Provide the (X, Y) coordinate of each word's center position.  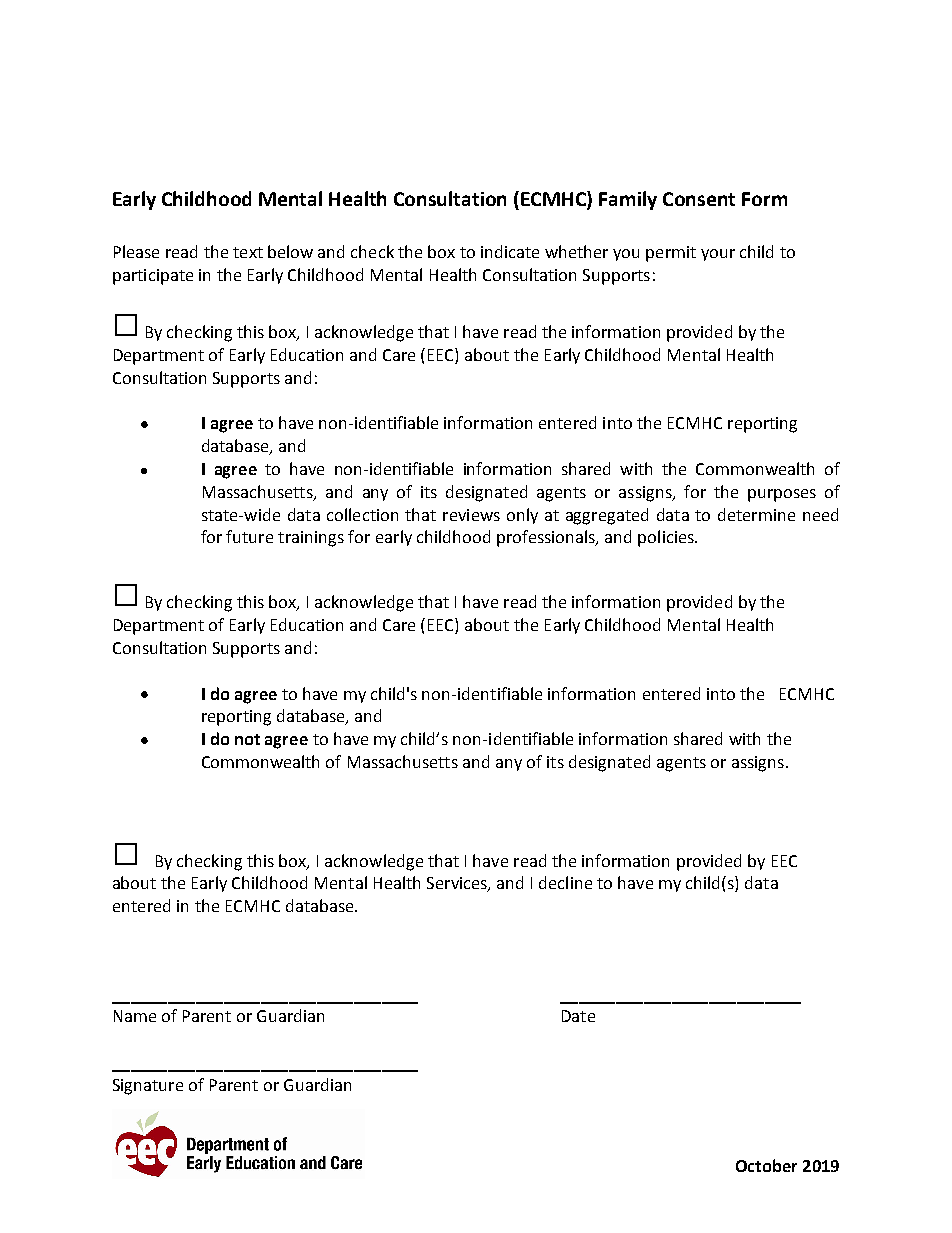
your (718, 255)
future (249, 536)
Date (578, 1016)
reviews (471, 515)
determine (756, 514)
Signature (148, 1087)
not (247, 739)
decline (565, 882)
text (248, 252)
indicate (510, 251)
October (766, 1165)
